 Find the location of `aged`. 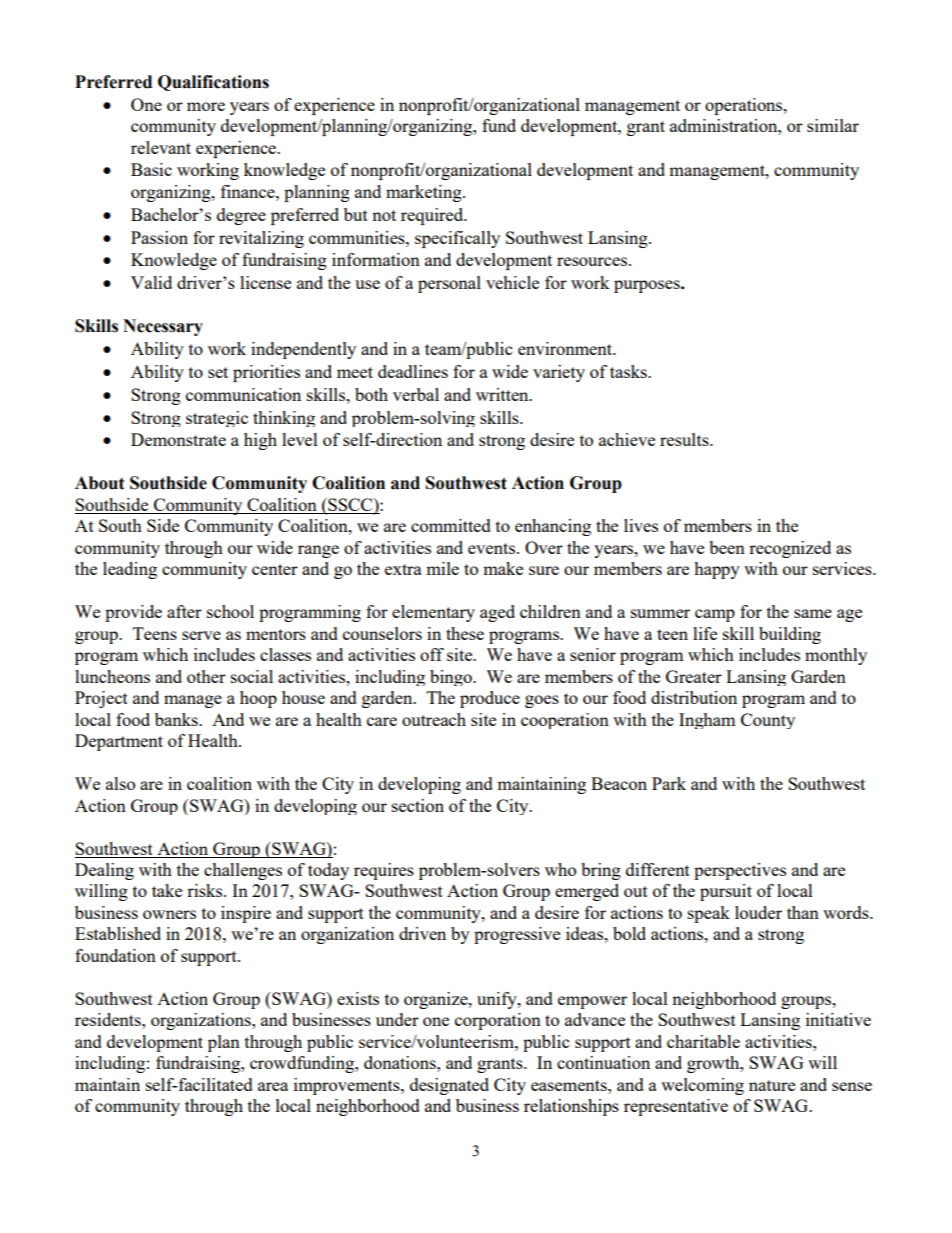

aged is located at coordinates (497, 613).
